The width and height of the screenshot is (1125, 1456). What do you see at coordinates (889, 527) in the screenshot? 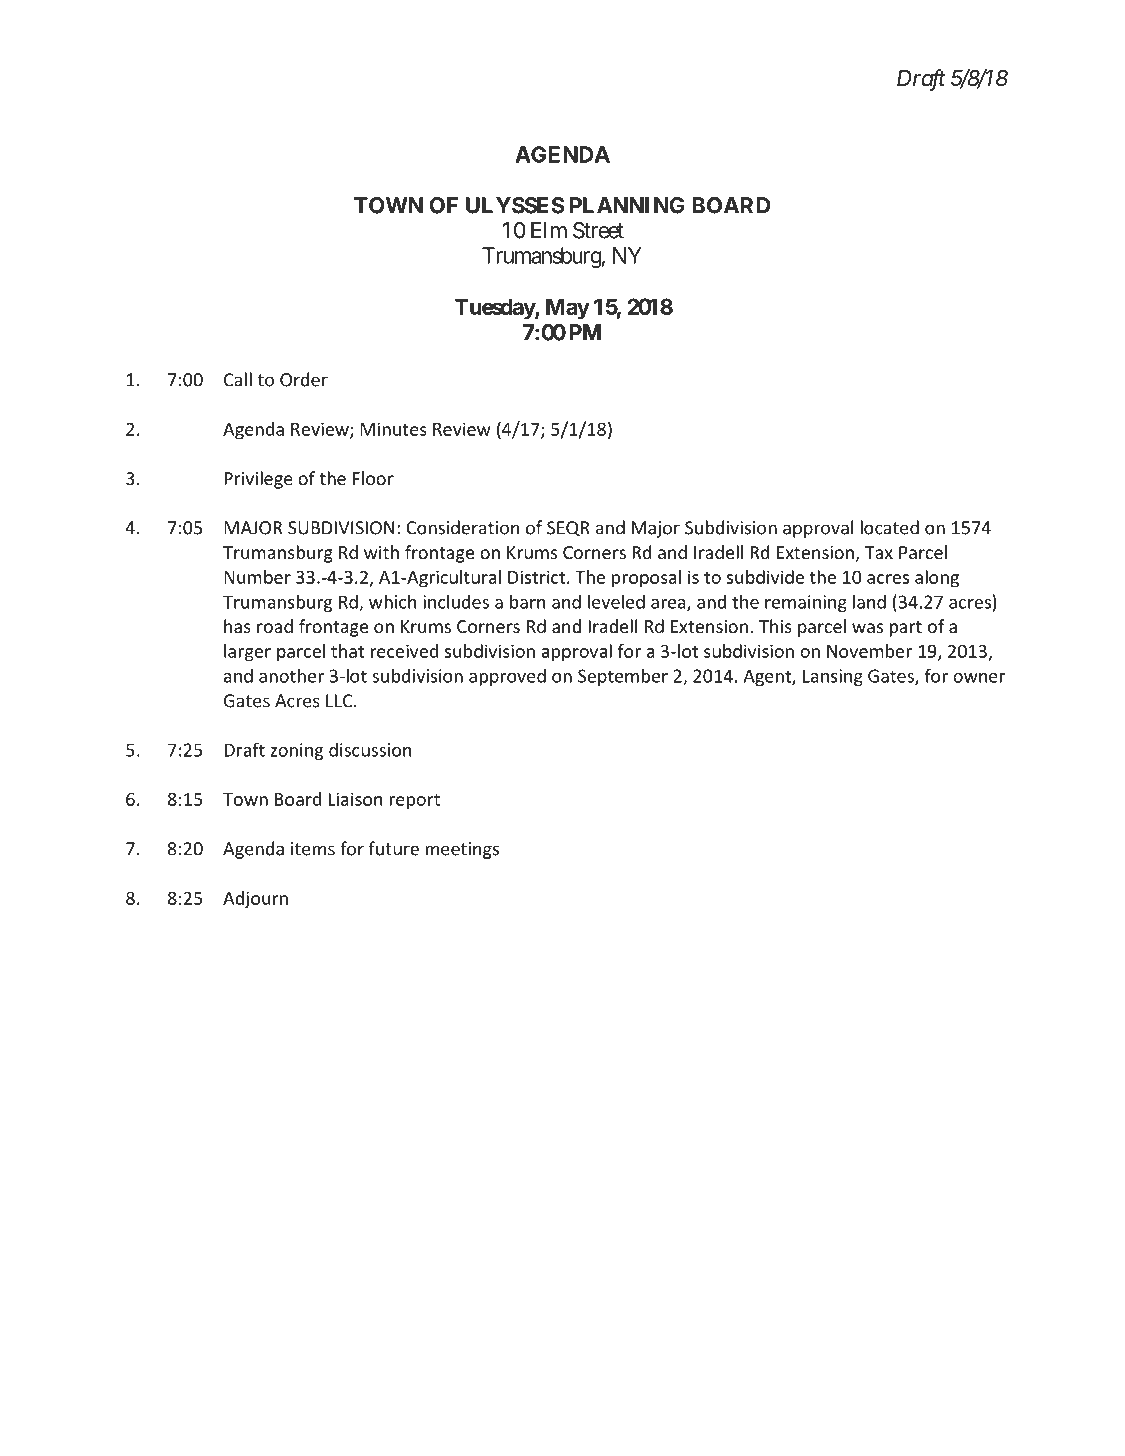
I see `located` at bounding box center [889, 527].
